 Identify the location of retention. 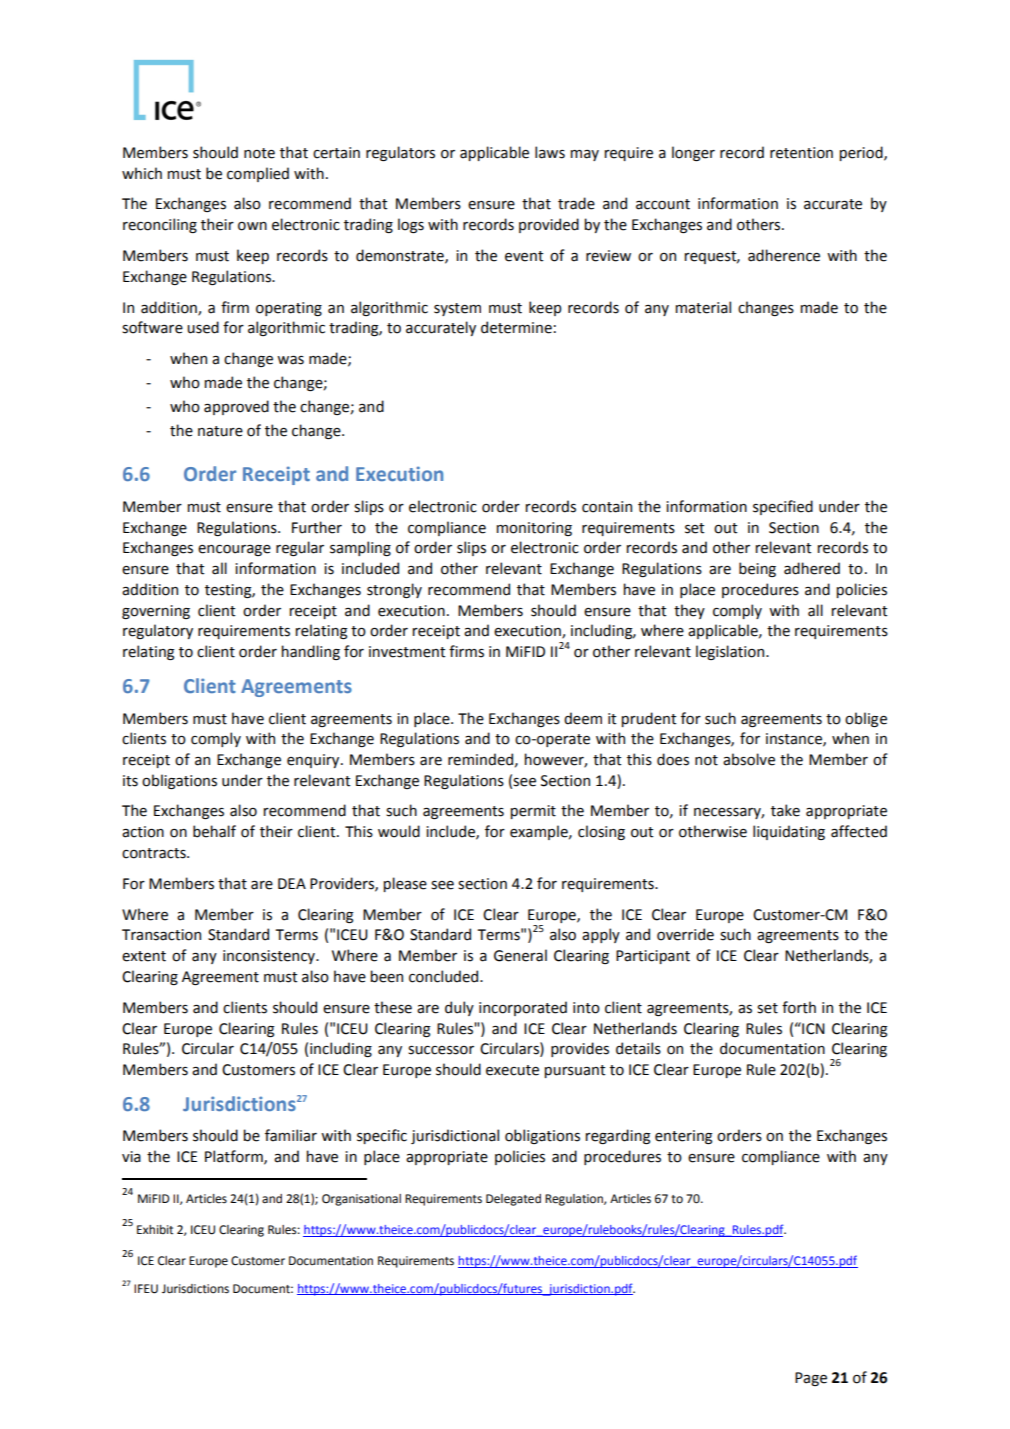
(801, 153).
